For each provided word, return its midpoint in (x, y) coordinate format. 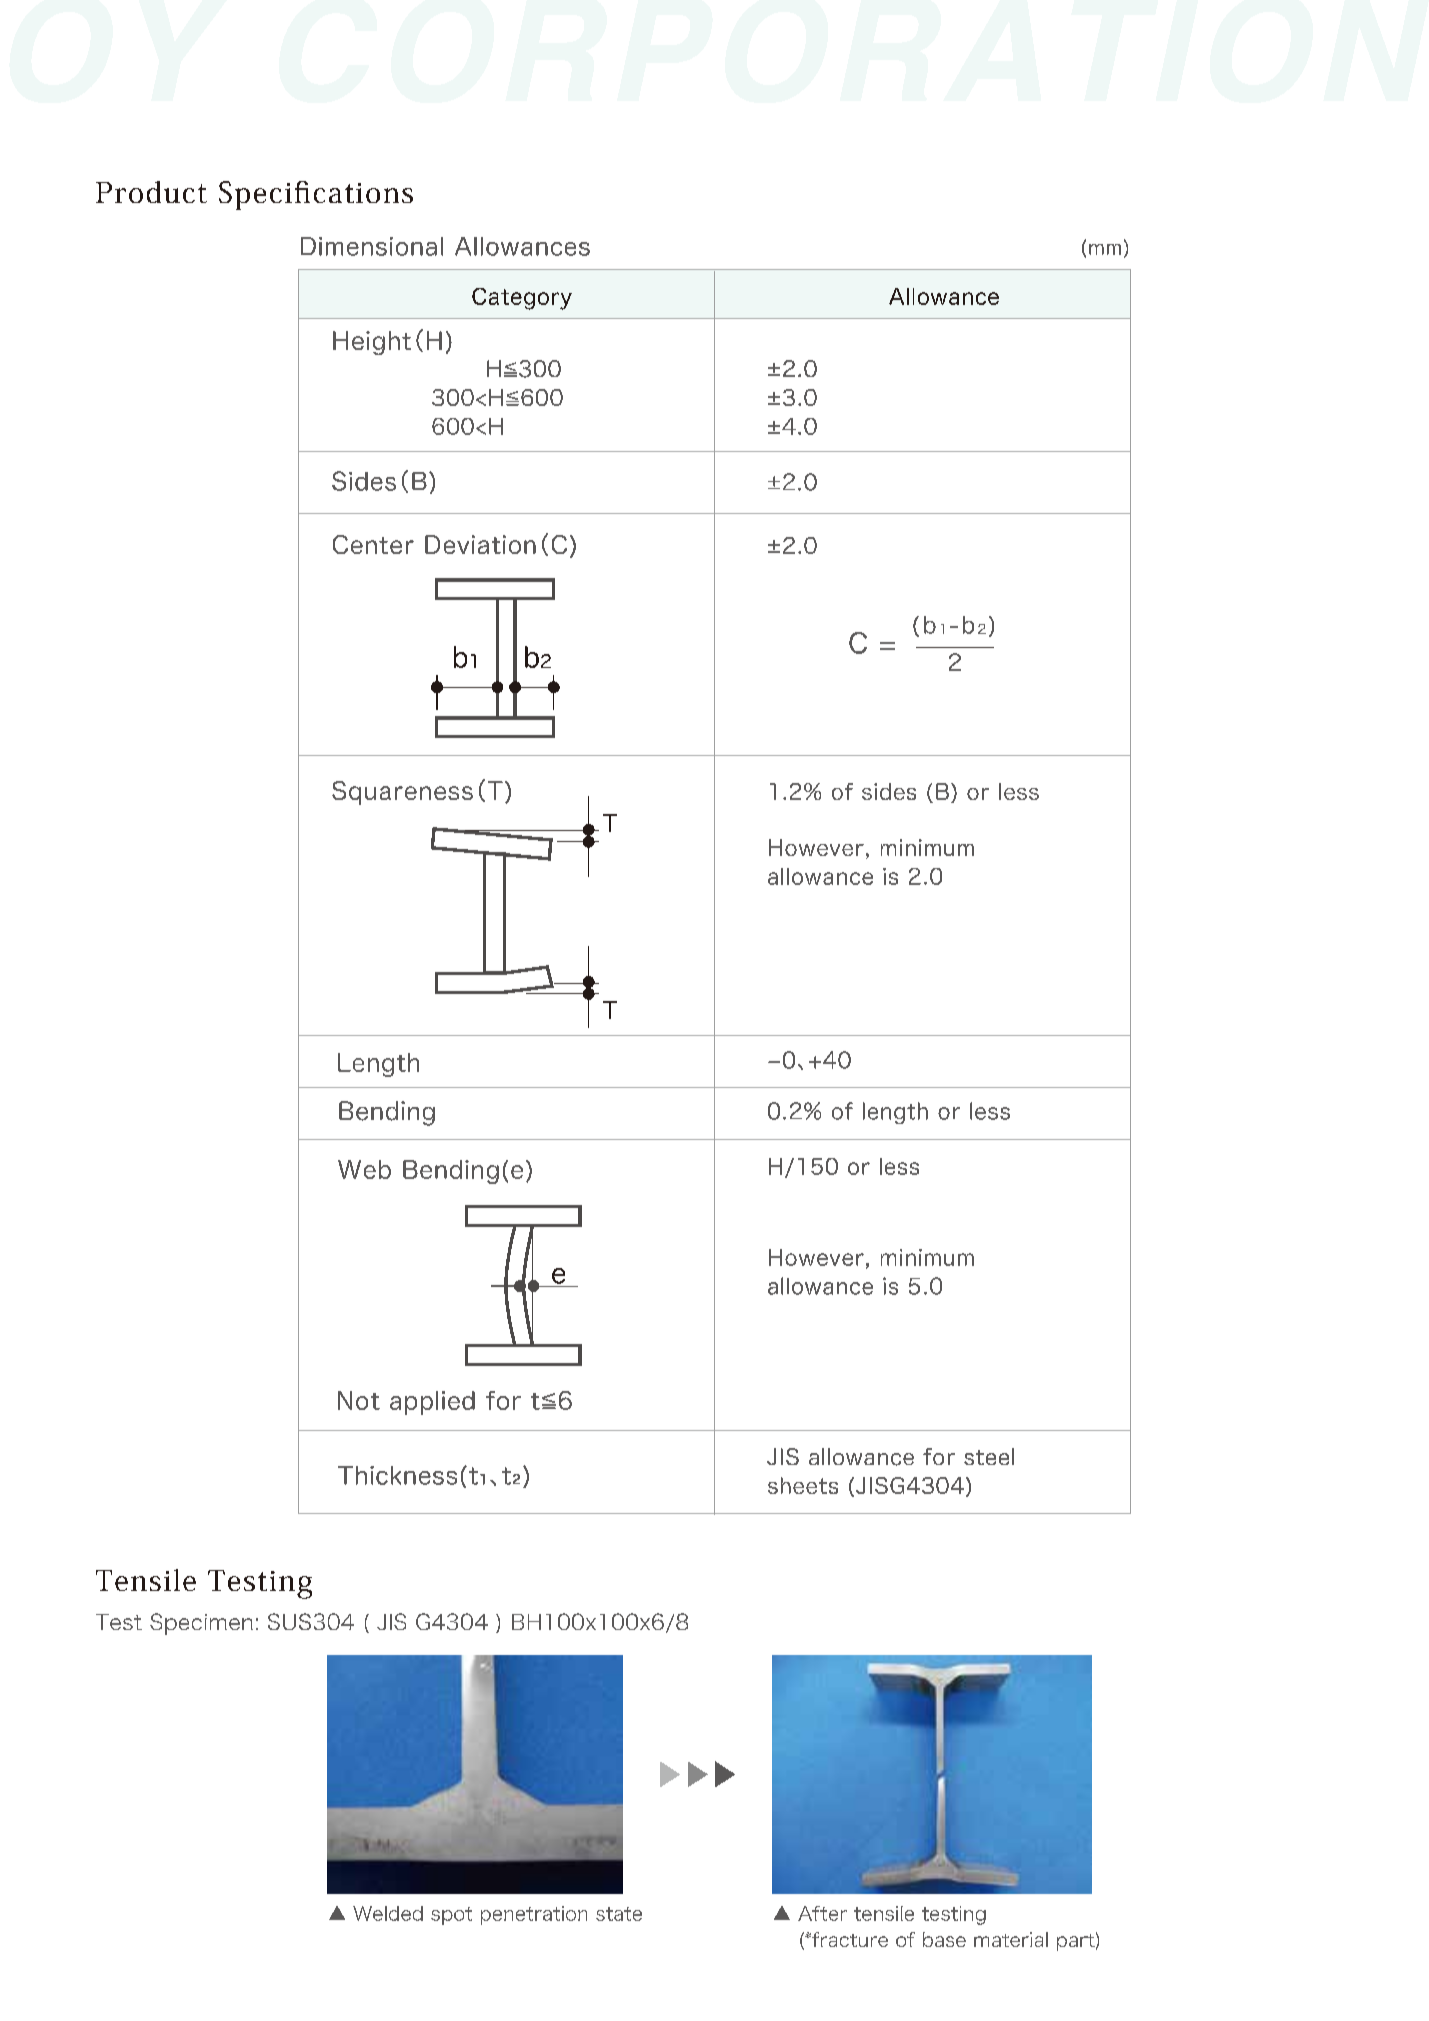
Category (522, 299)
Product (151, 192)
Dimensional (372, 246)
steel (989, 1456)
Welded (388, 1913)
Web (364, 1169)
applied (432, 1403)
